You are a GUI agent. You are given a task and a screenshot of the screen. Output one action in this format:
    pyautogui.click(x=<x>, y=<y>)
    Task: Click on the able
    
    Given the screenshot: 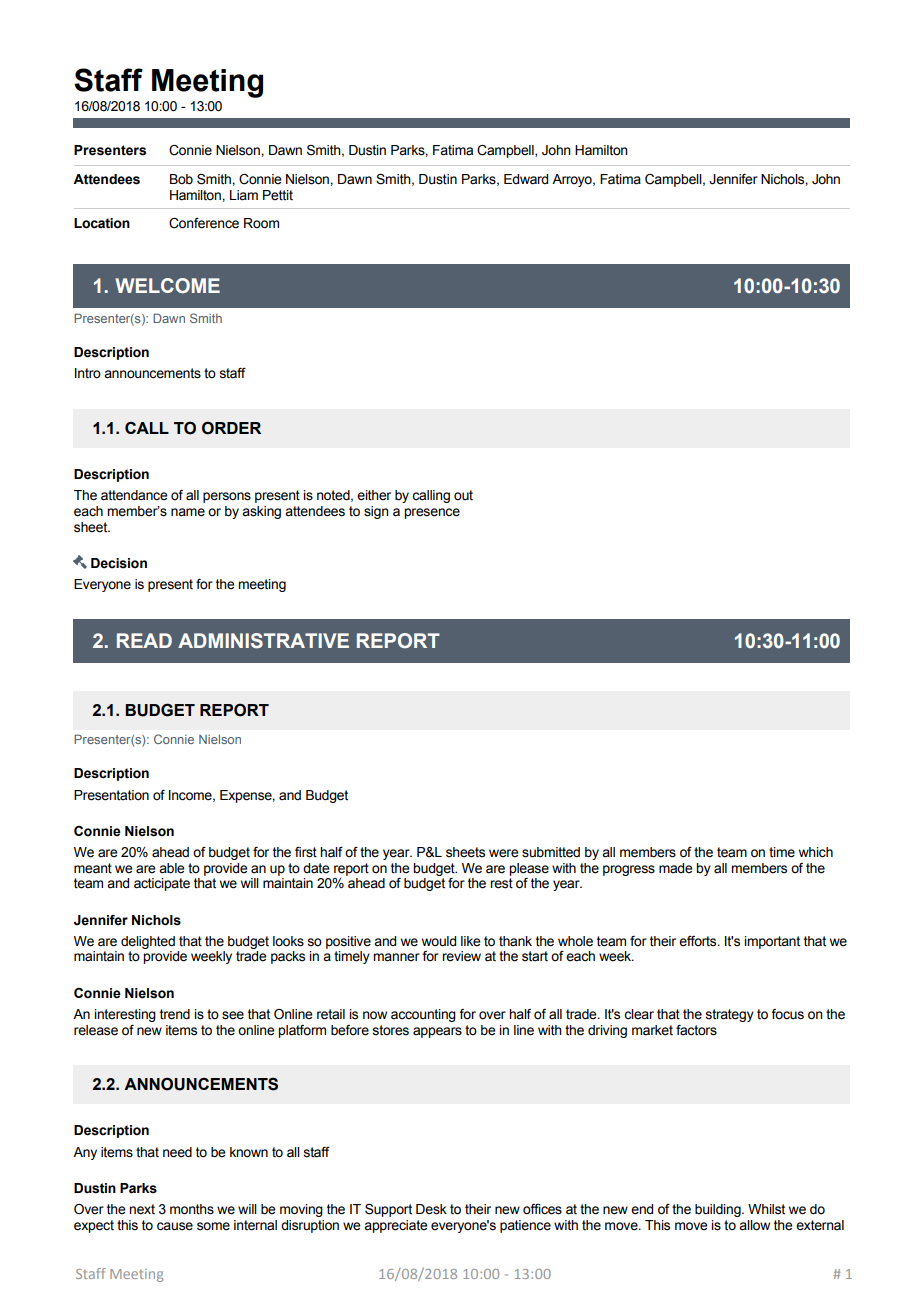 What is the action you would take?
    pyautogui.click(x=171, y=868)
